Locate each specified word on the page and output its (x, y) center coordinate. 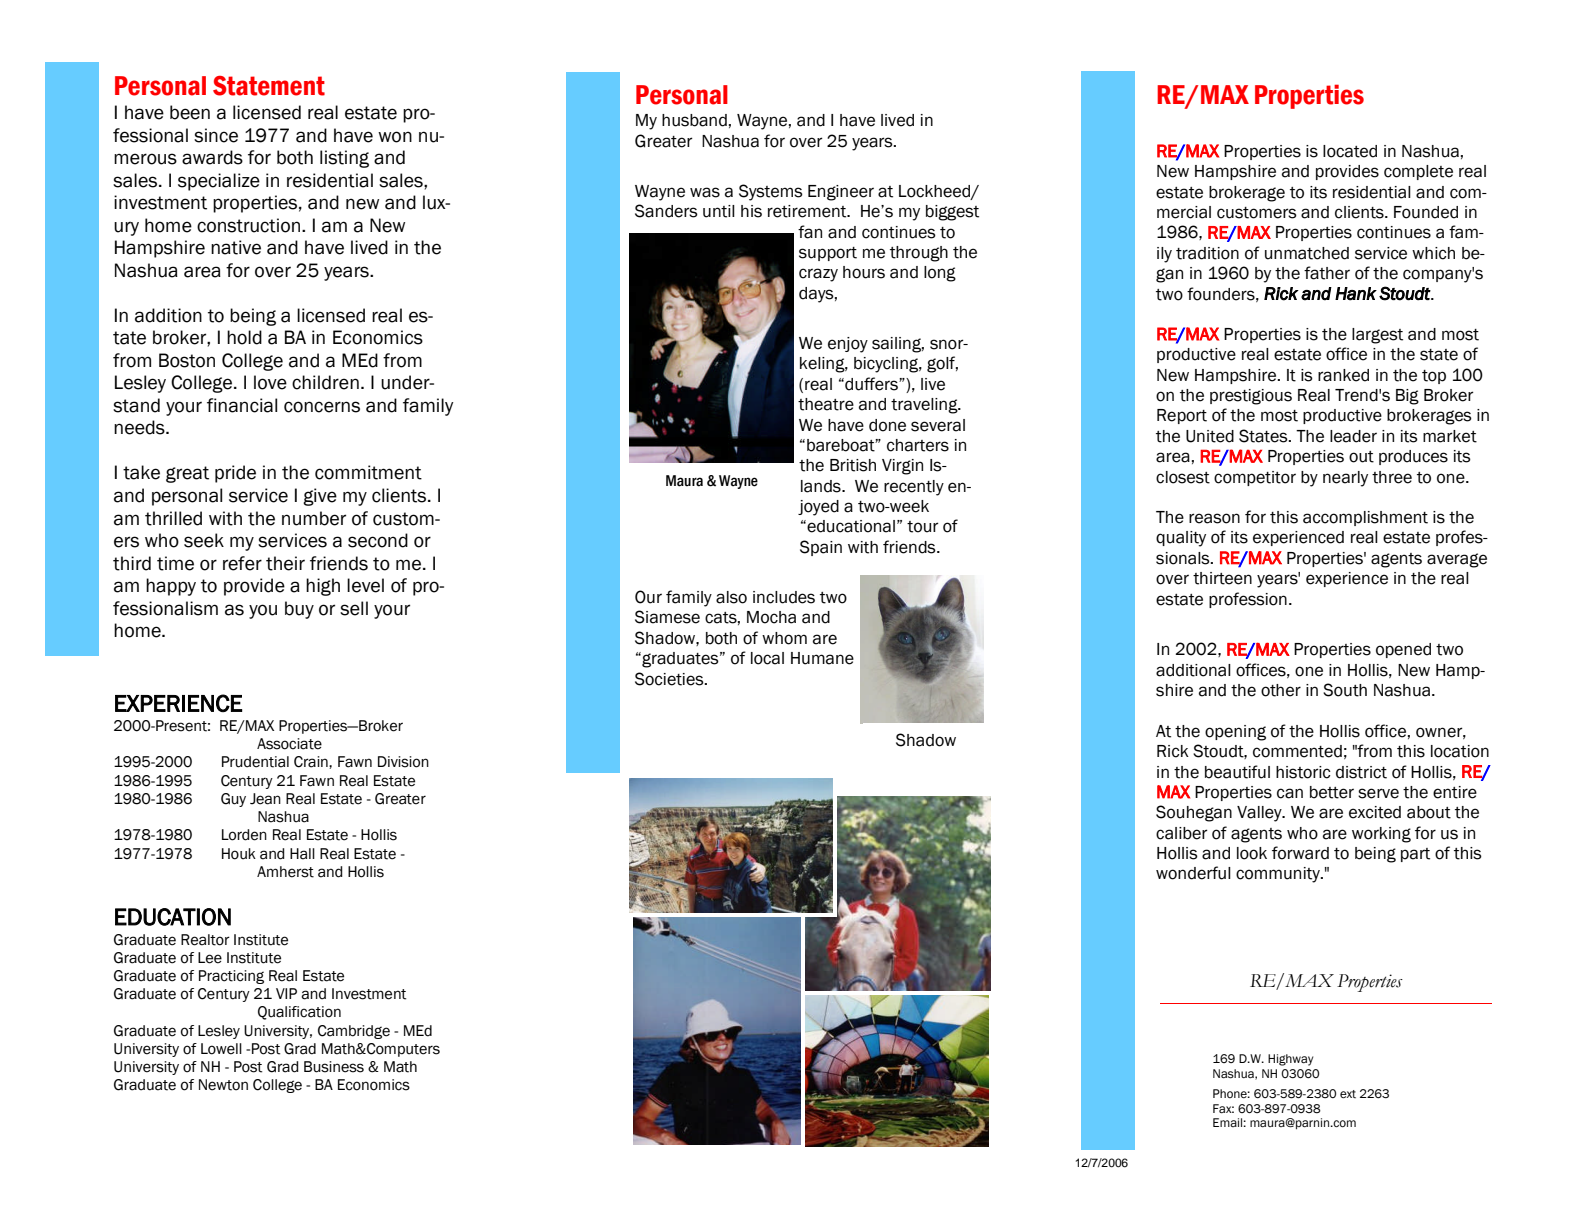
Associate (289, 744)
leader (1353, 436)
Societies (670, 679)
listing (344, 159)
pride (235, 474)
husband (694, 120)
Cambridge (354, 1032)
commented (1297, 751)
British (853, 465)
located (1350, 151)
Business (334, 1067)
